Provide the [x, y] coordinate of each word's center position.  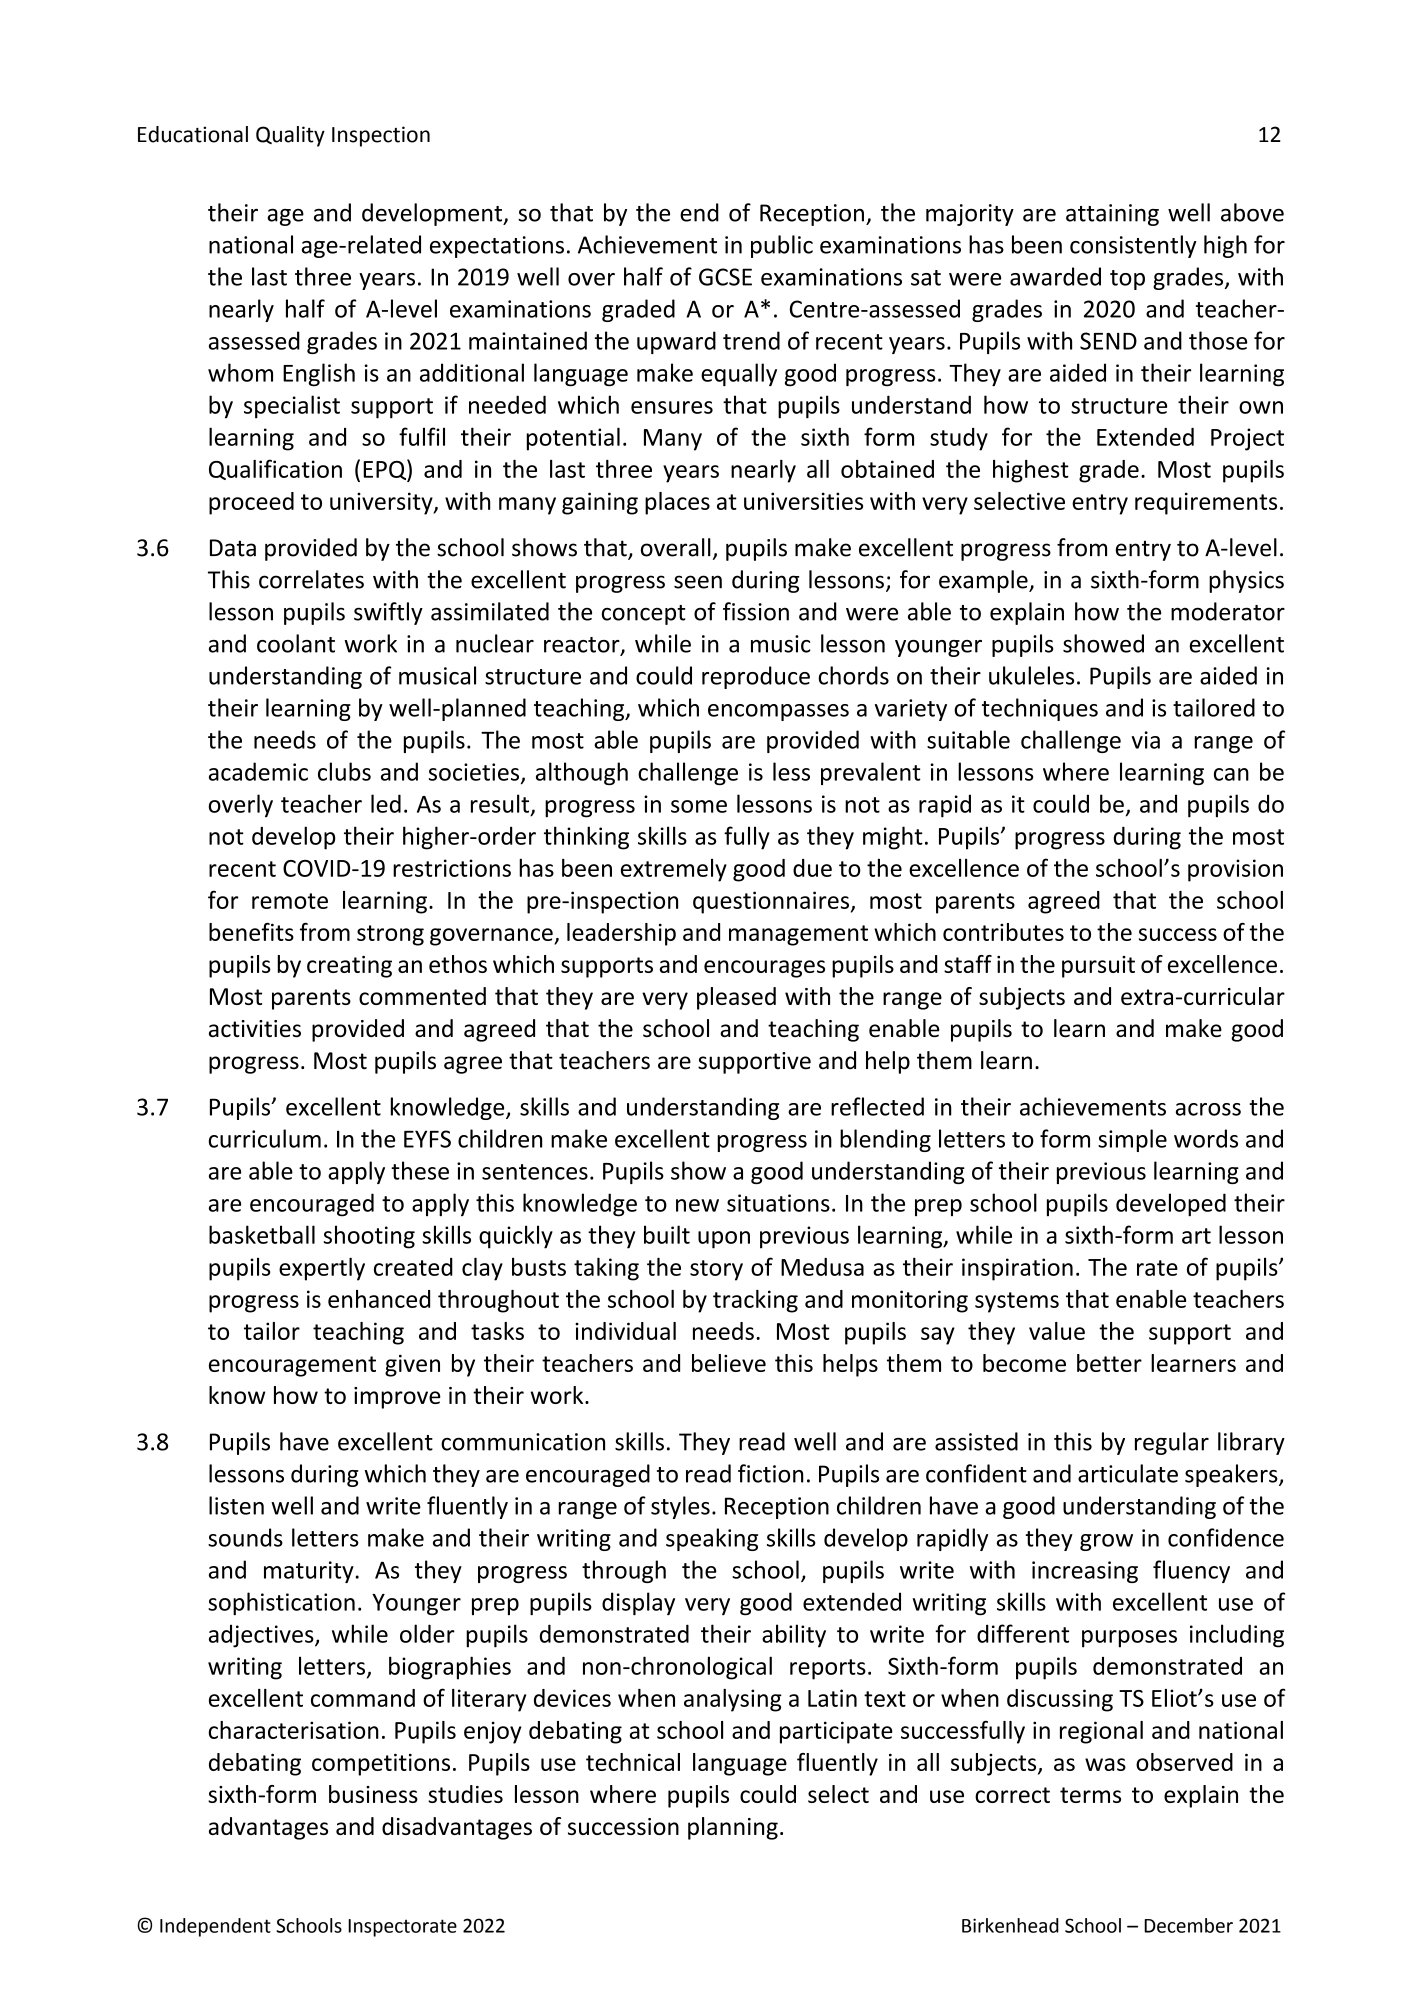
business [373, 1794]
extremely [674, 870]
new [697, 1205]
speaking [712, 1539]
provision [1235, 870]
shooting [369, 1237]
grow [1106, 1542]
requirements [1206, 503]
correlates [311, 579]
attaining [1112, 215]
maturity [309, 1572]
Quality [290, 136]
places [677, 503]
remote [290, 901]
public [782, 246]
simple [1132, 1140]
